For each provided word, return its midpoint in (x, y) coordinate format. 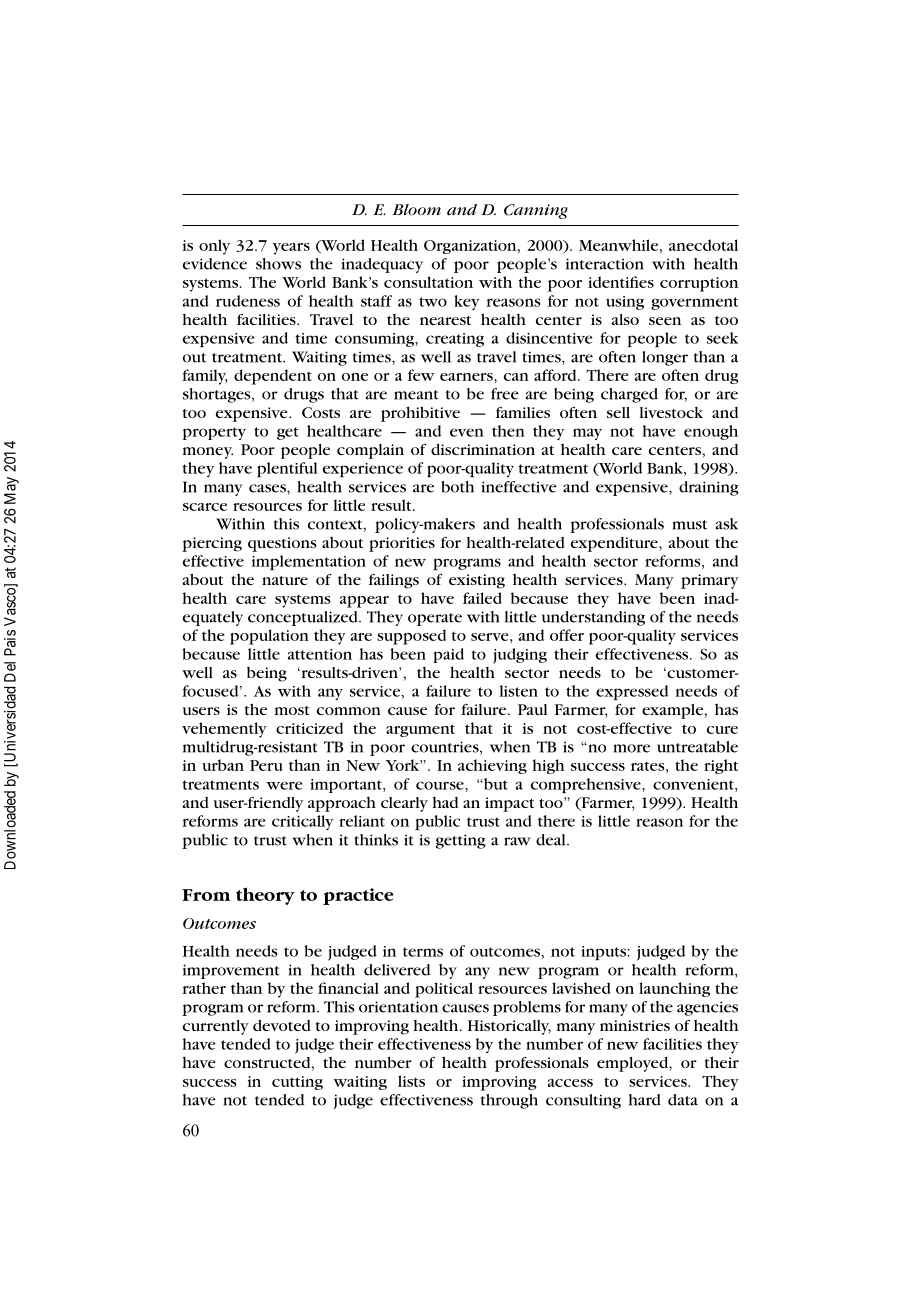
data (683, 1100)
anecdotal (703, 245)
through (509, 1101)
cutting (297, 1083)
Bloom (416, 210)
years (291, 249)
